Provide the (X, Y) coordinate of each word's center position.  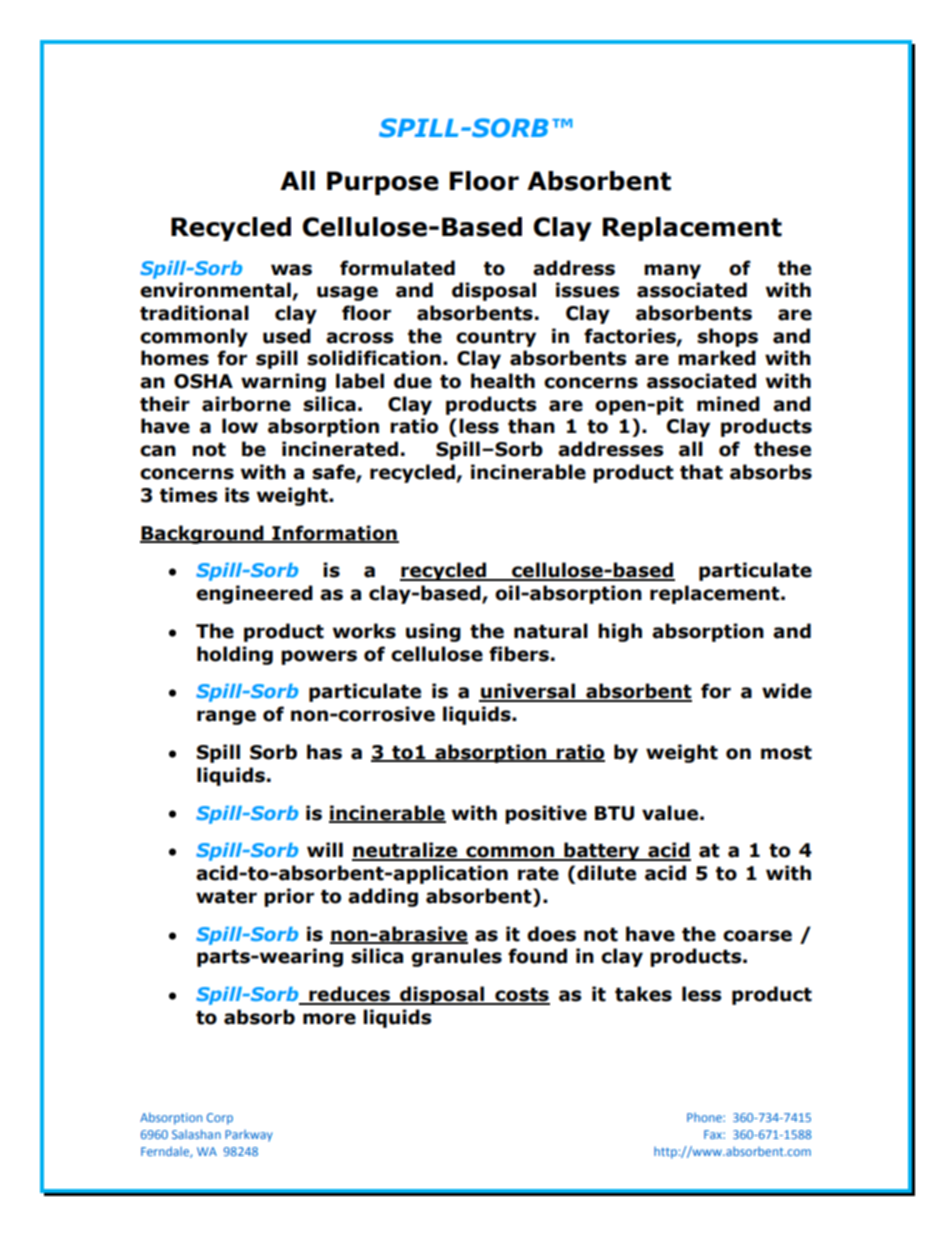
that (701, 472)
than (531, 426)
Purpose (383, 183)
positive (546, 814)
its (237, 495)
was (291, 270)
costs (521, 996)
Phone (705, 1117)
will (325, 849)
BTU (614, 813)
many (672, 271)
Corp (220, 1119)
